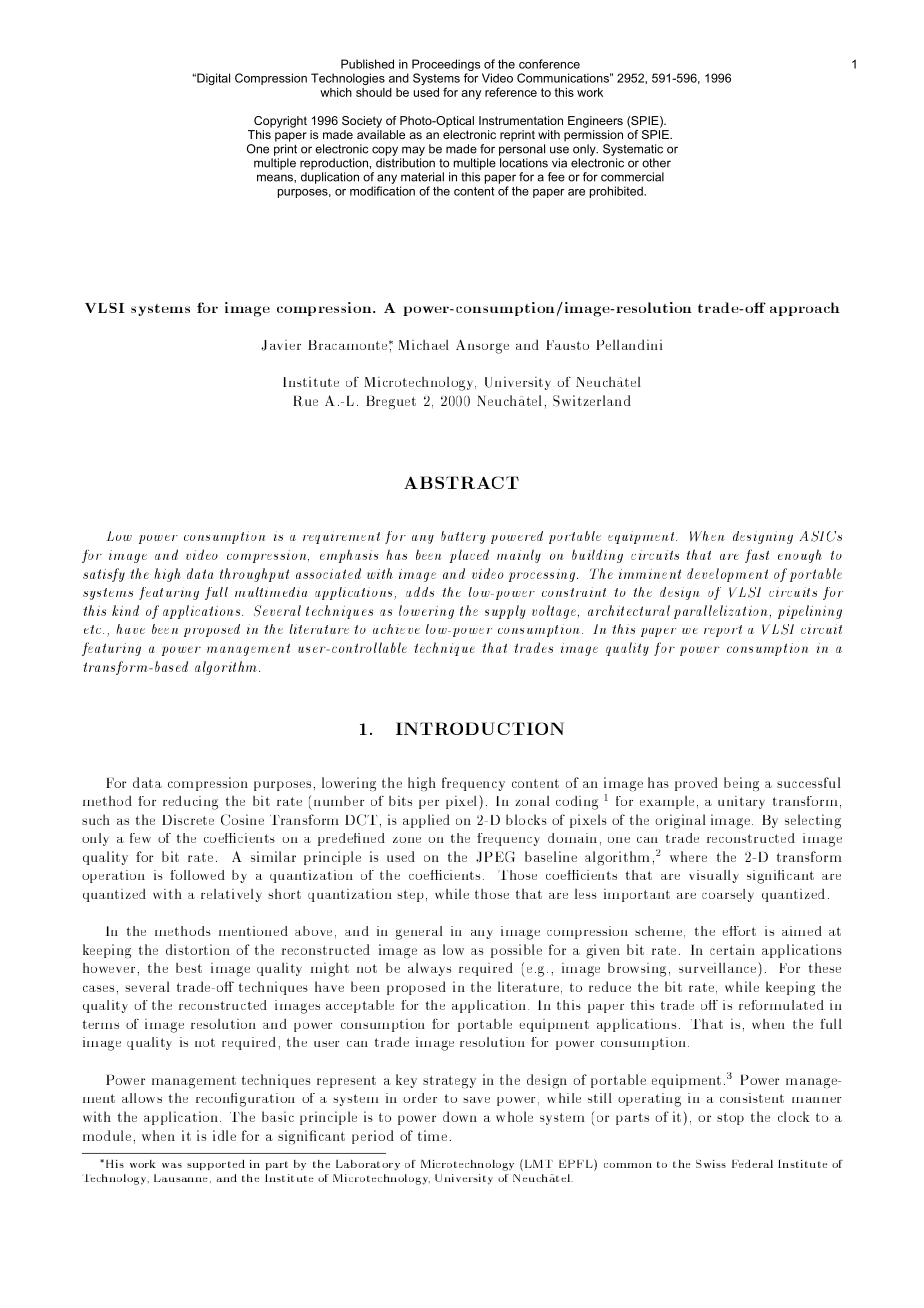  I want to click on approach, so click(805, 309).
